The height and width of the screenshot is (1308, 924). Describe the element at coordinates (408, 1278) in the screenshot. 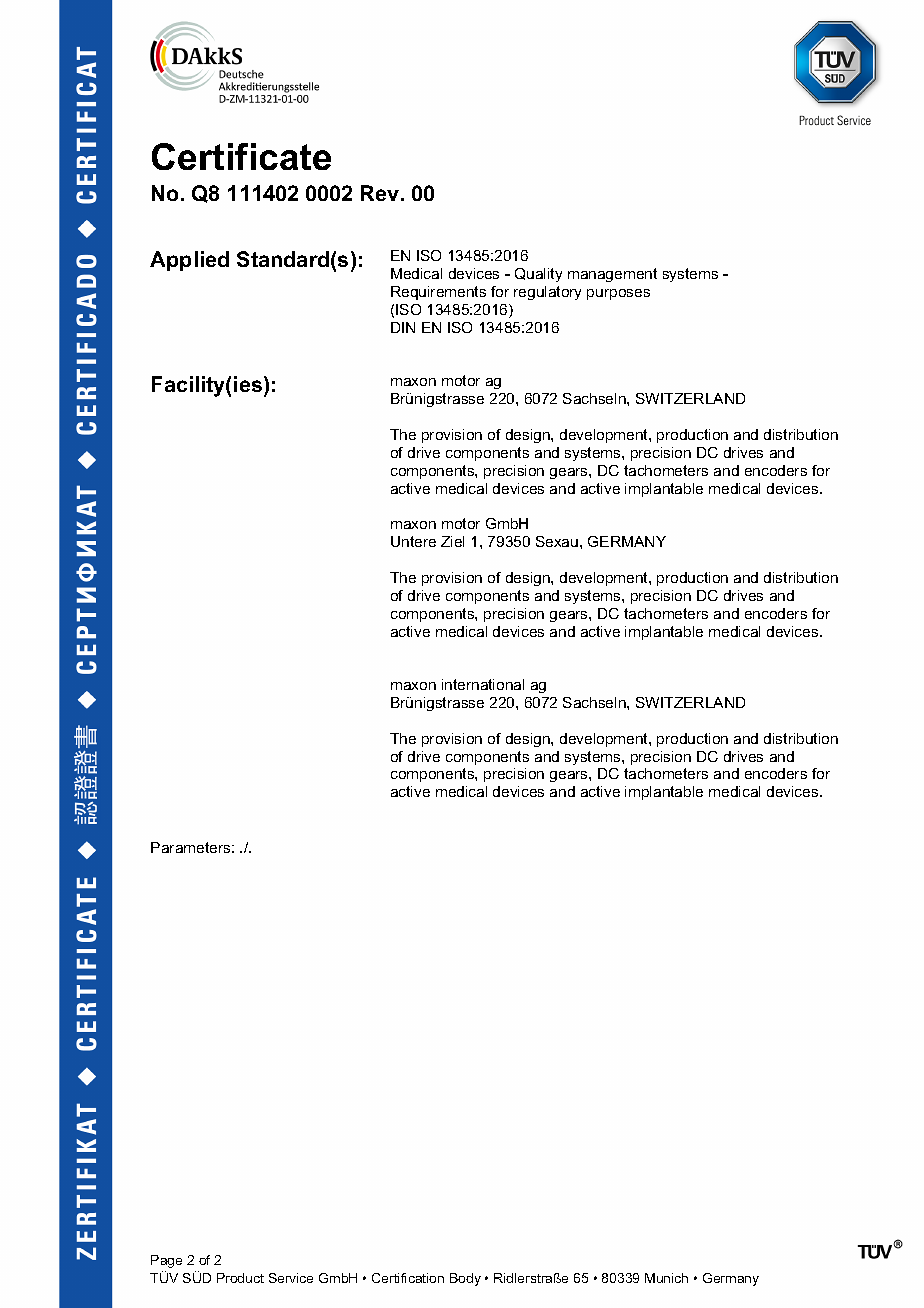

I see `Certification` at that location.
